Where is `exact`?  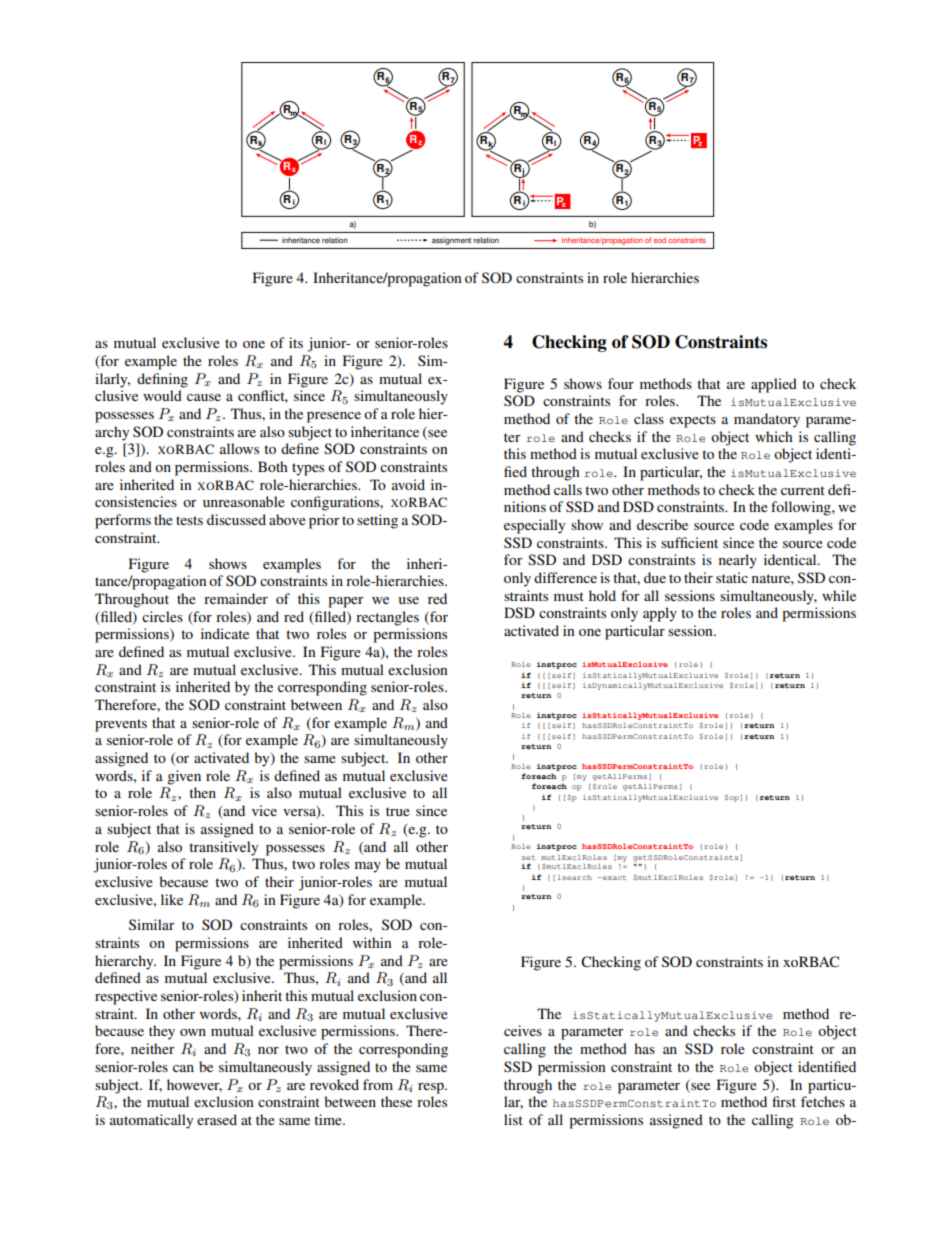
exact is located at coordinates (613, 877).
